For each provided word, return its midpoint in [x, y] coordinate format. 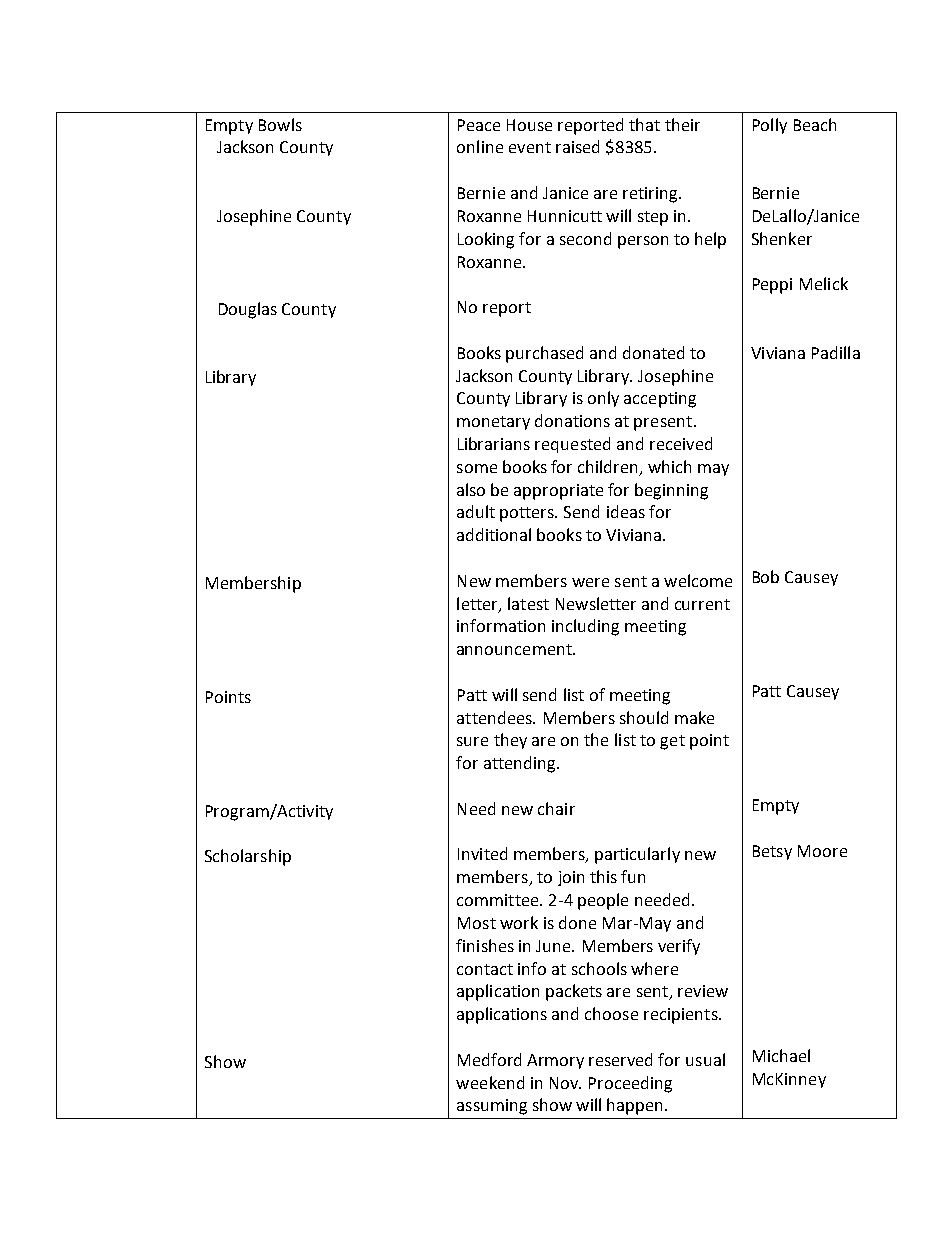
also [471, 489]
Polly [770, 126]
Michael [781, 1055]
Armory [555, 1061]
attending [521, 764]
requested [572, 445]
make [694, 717]
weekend [490, 1082]
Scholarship [248, 857]
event [530, 147]
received [681, 443]
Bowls [280, 124]
